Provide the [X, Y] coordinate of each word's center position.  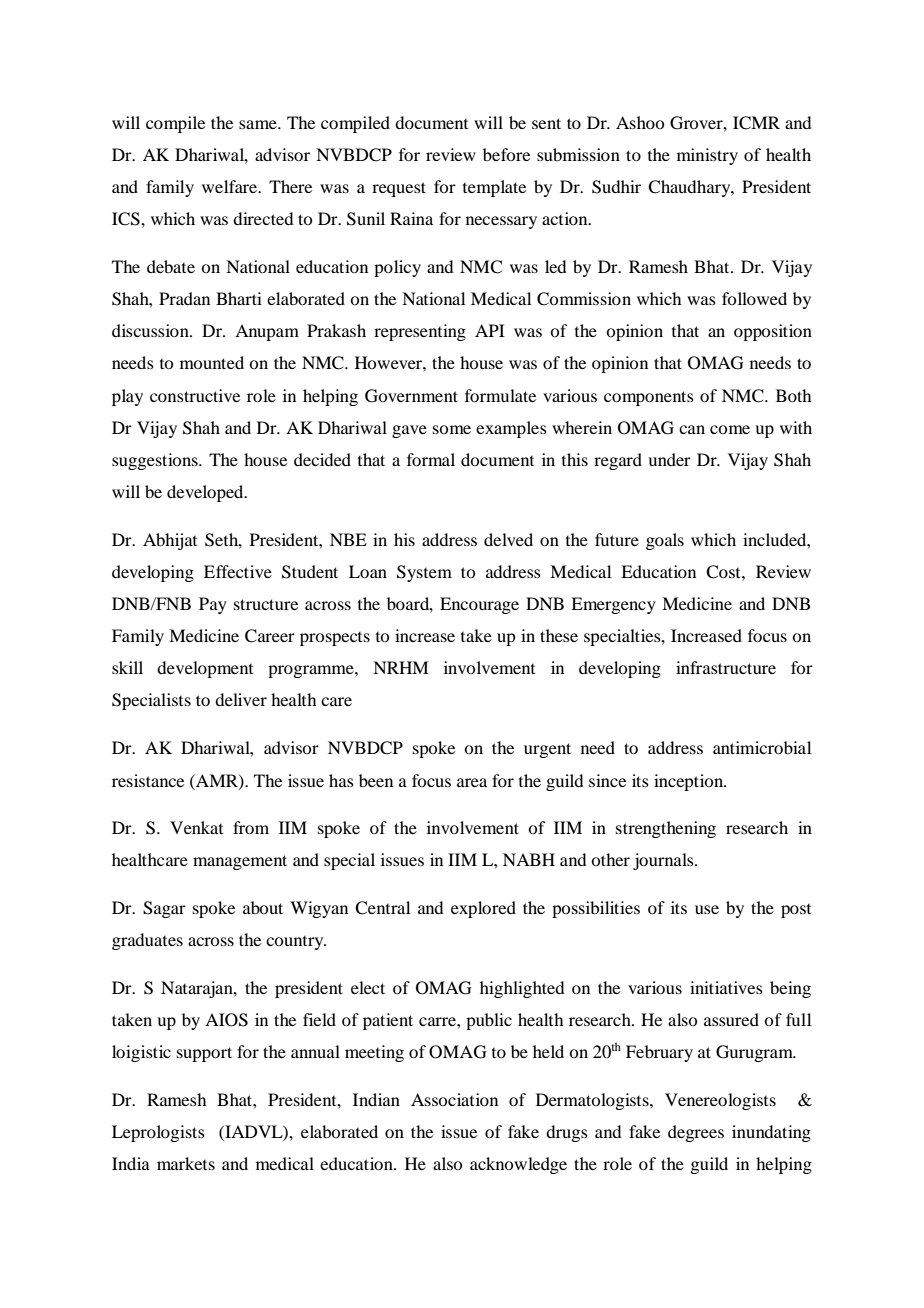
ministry [707, 156]
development [205, 669]
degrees [696, 1133]
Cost [724, 572]
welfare [231, 186]
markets [186, 1163]
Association [454, 1099]
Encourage [479, 605]
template [494, 188]
